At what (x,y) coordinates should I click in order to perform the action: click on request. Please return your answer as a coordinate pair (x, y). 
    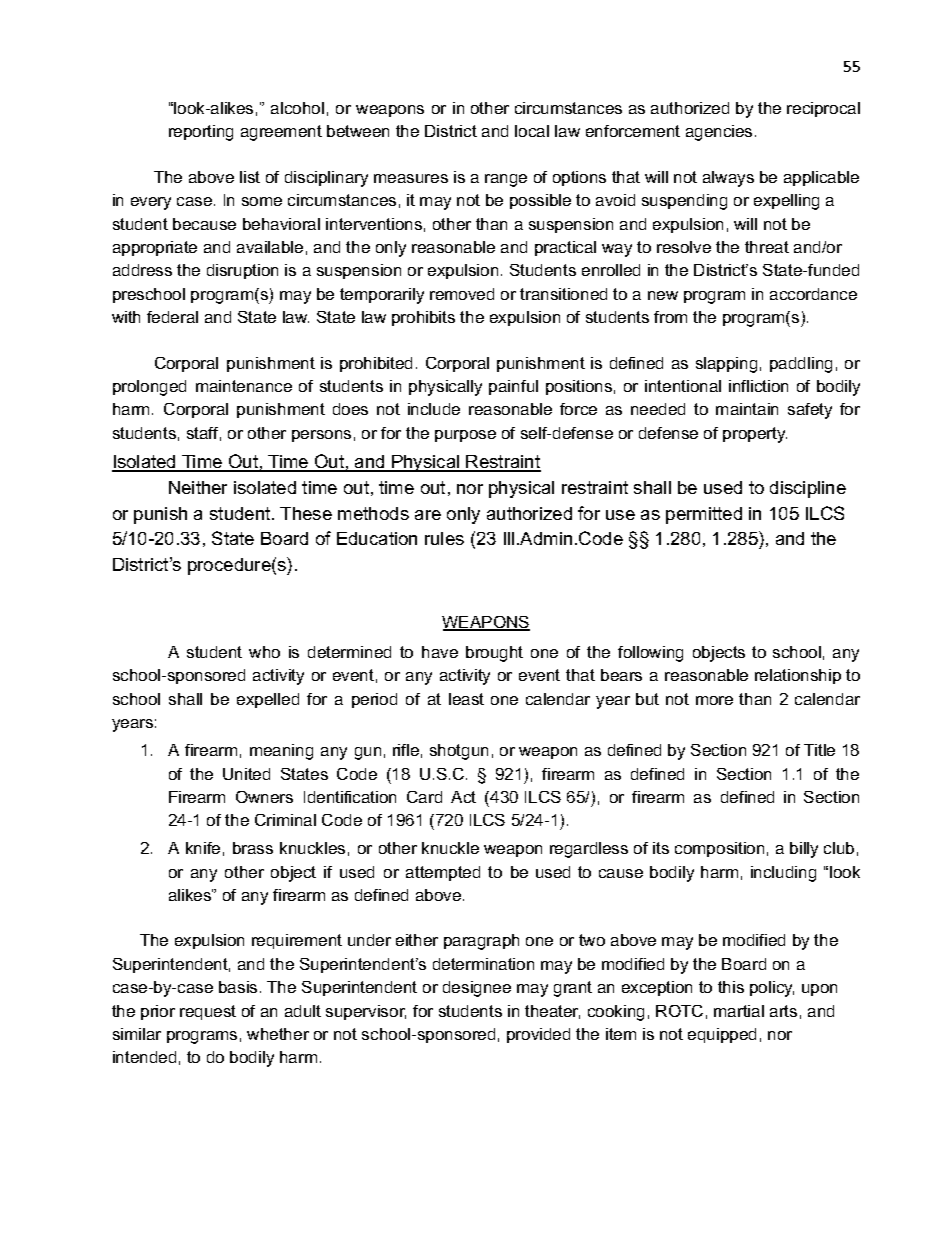
    Looking at the image, I should click on (208, 1012).
